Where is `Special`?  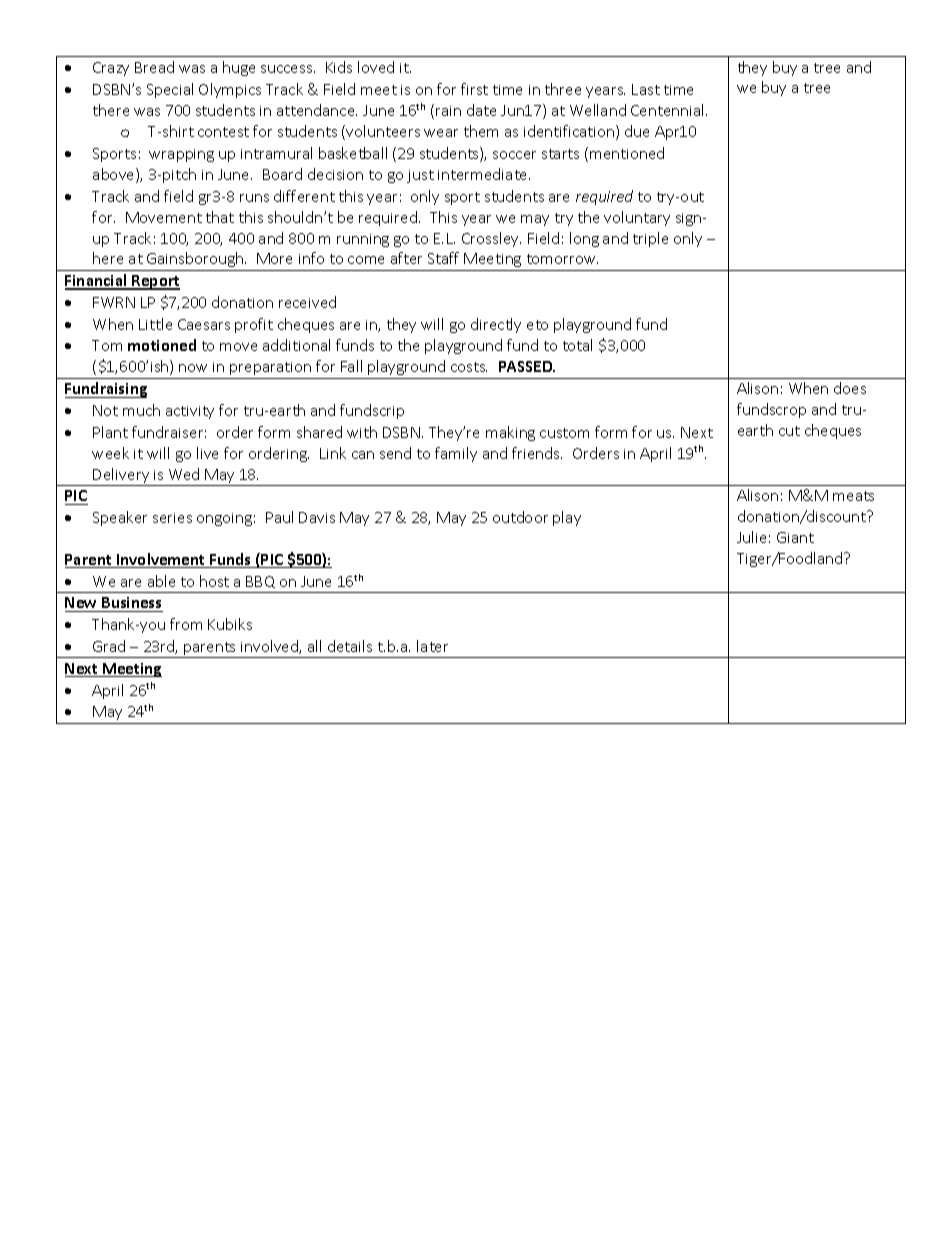
Special is located at coordinates (170, 90).
